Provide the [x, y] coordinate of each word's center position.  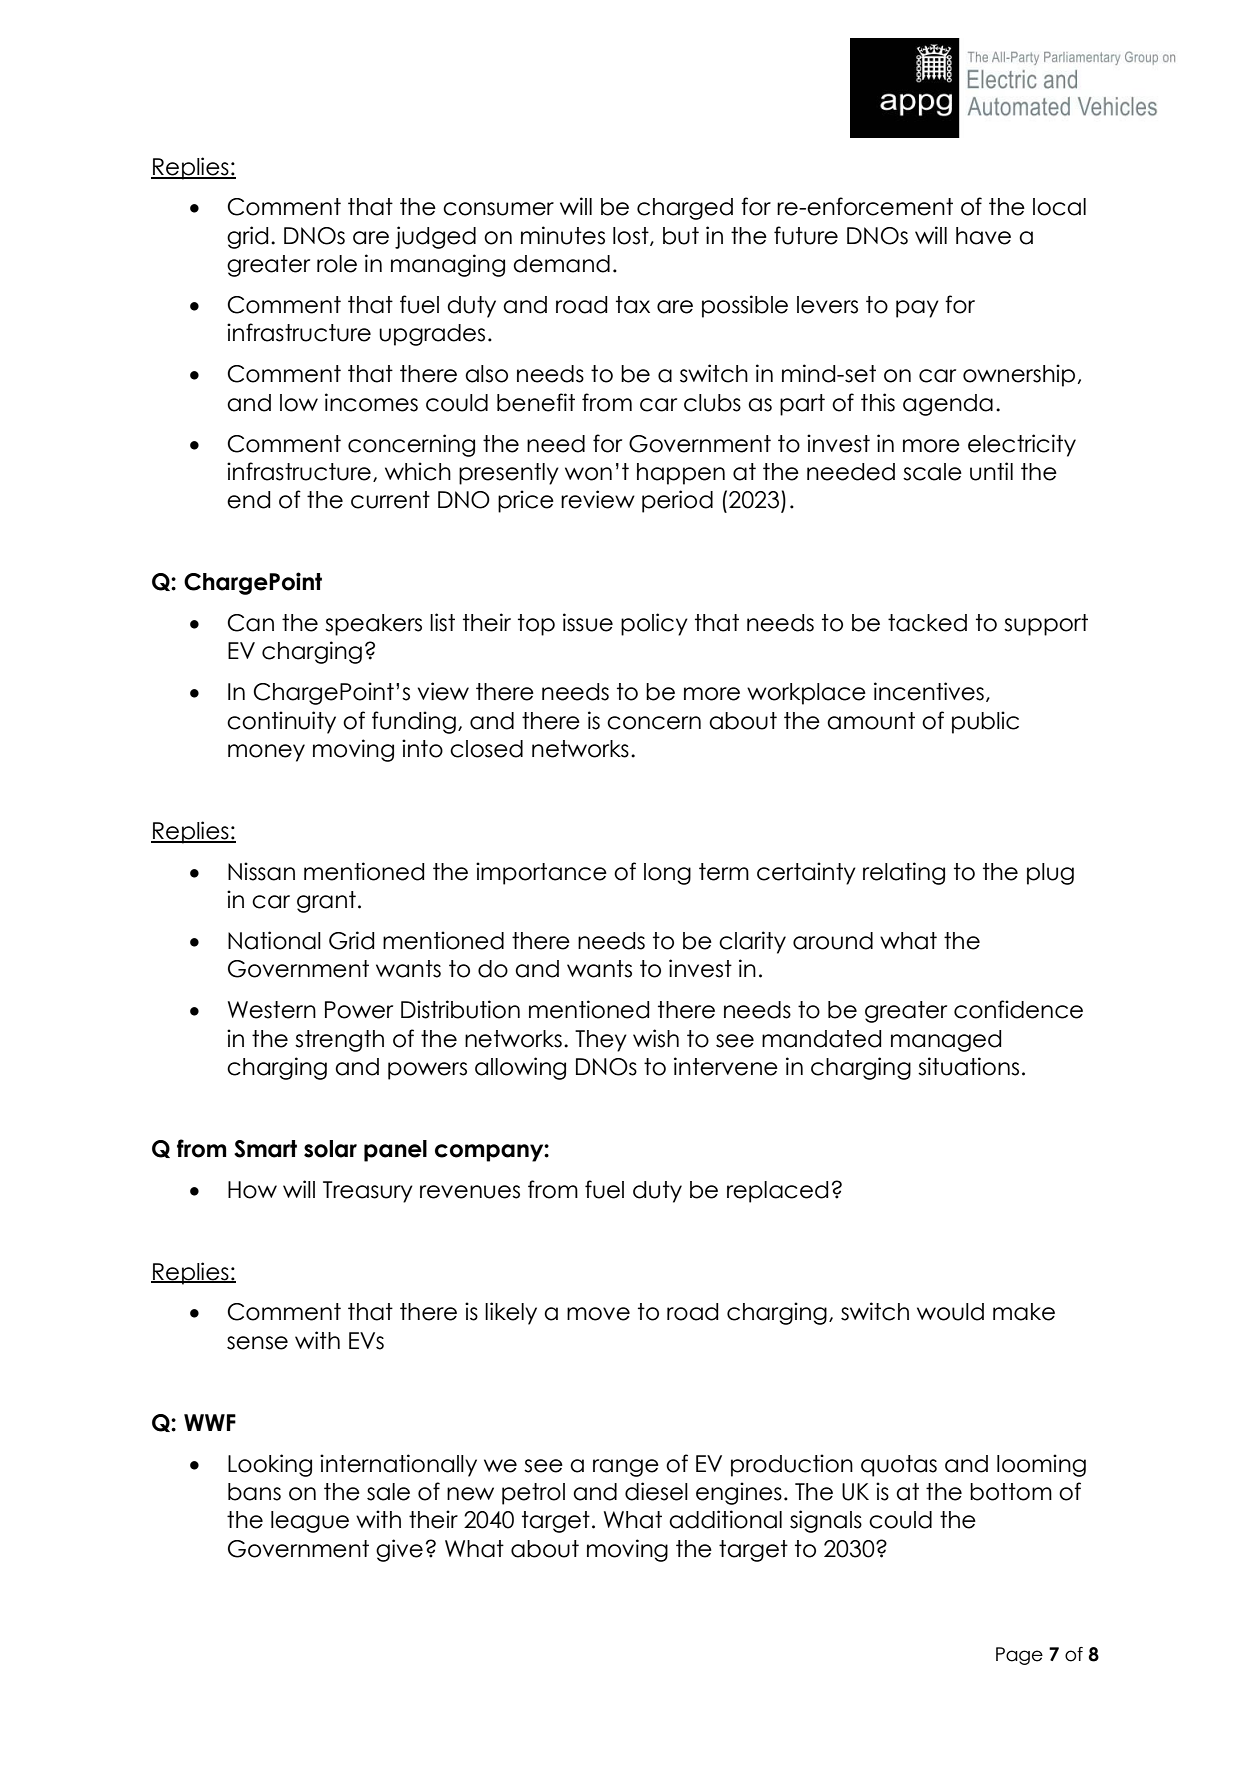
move [598, 1314]
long [667, 874]
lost [632, 236]
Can [250, 623]
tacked [927, 623]
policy [654, 624]
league [310, 1522]
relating [904, 873]
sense [257, 1343]
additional [725, 1519]
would [950, 1312]
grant [326, 902]
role [337, 264]
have [983, 236]
